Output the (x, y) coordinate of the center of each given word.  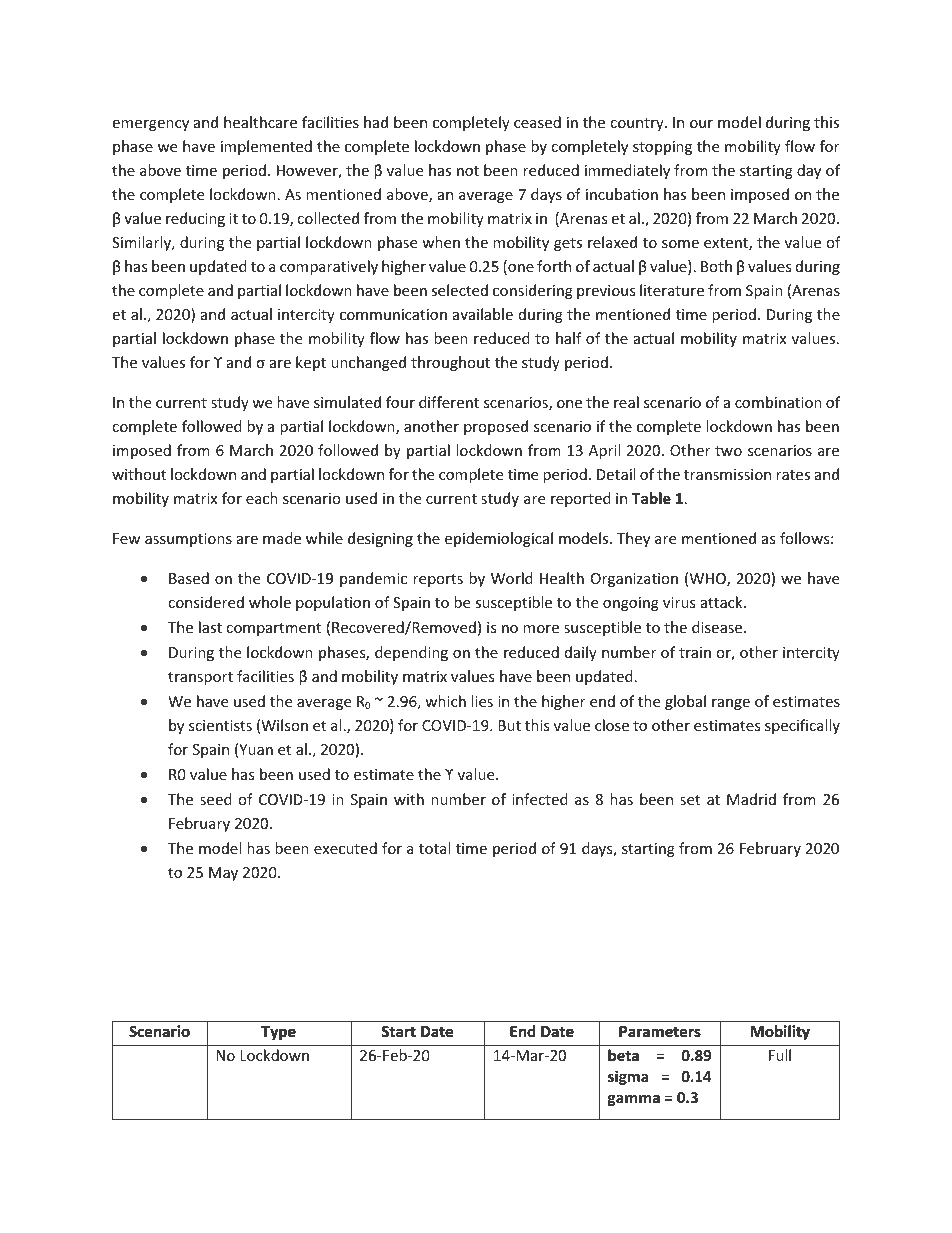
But (509, 725)
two (728, 451)
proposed (496, 427)
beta (623, 1055)
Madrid (751, 799)
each (262, 498)
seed (216, 799)
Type (278, 1033)
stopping (662, 148)
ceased (537, 122)
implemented (266, 147)
